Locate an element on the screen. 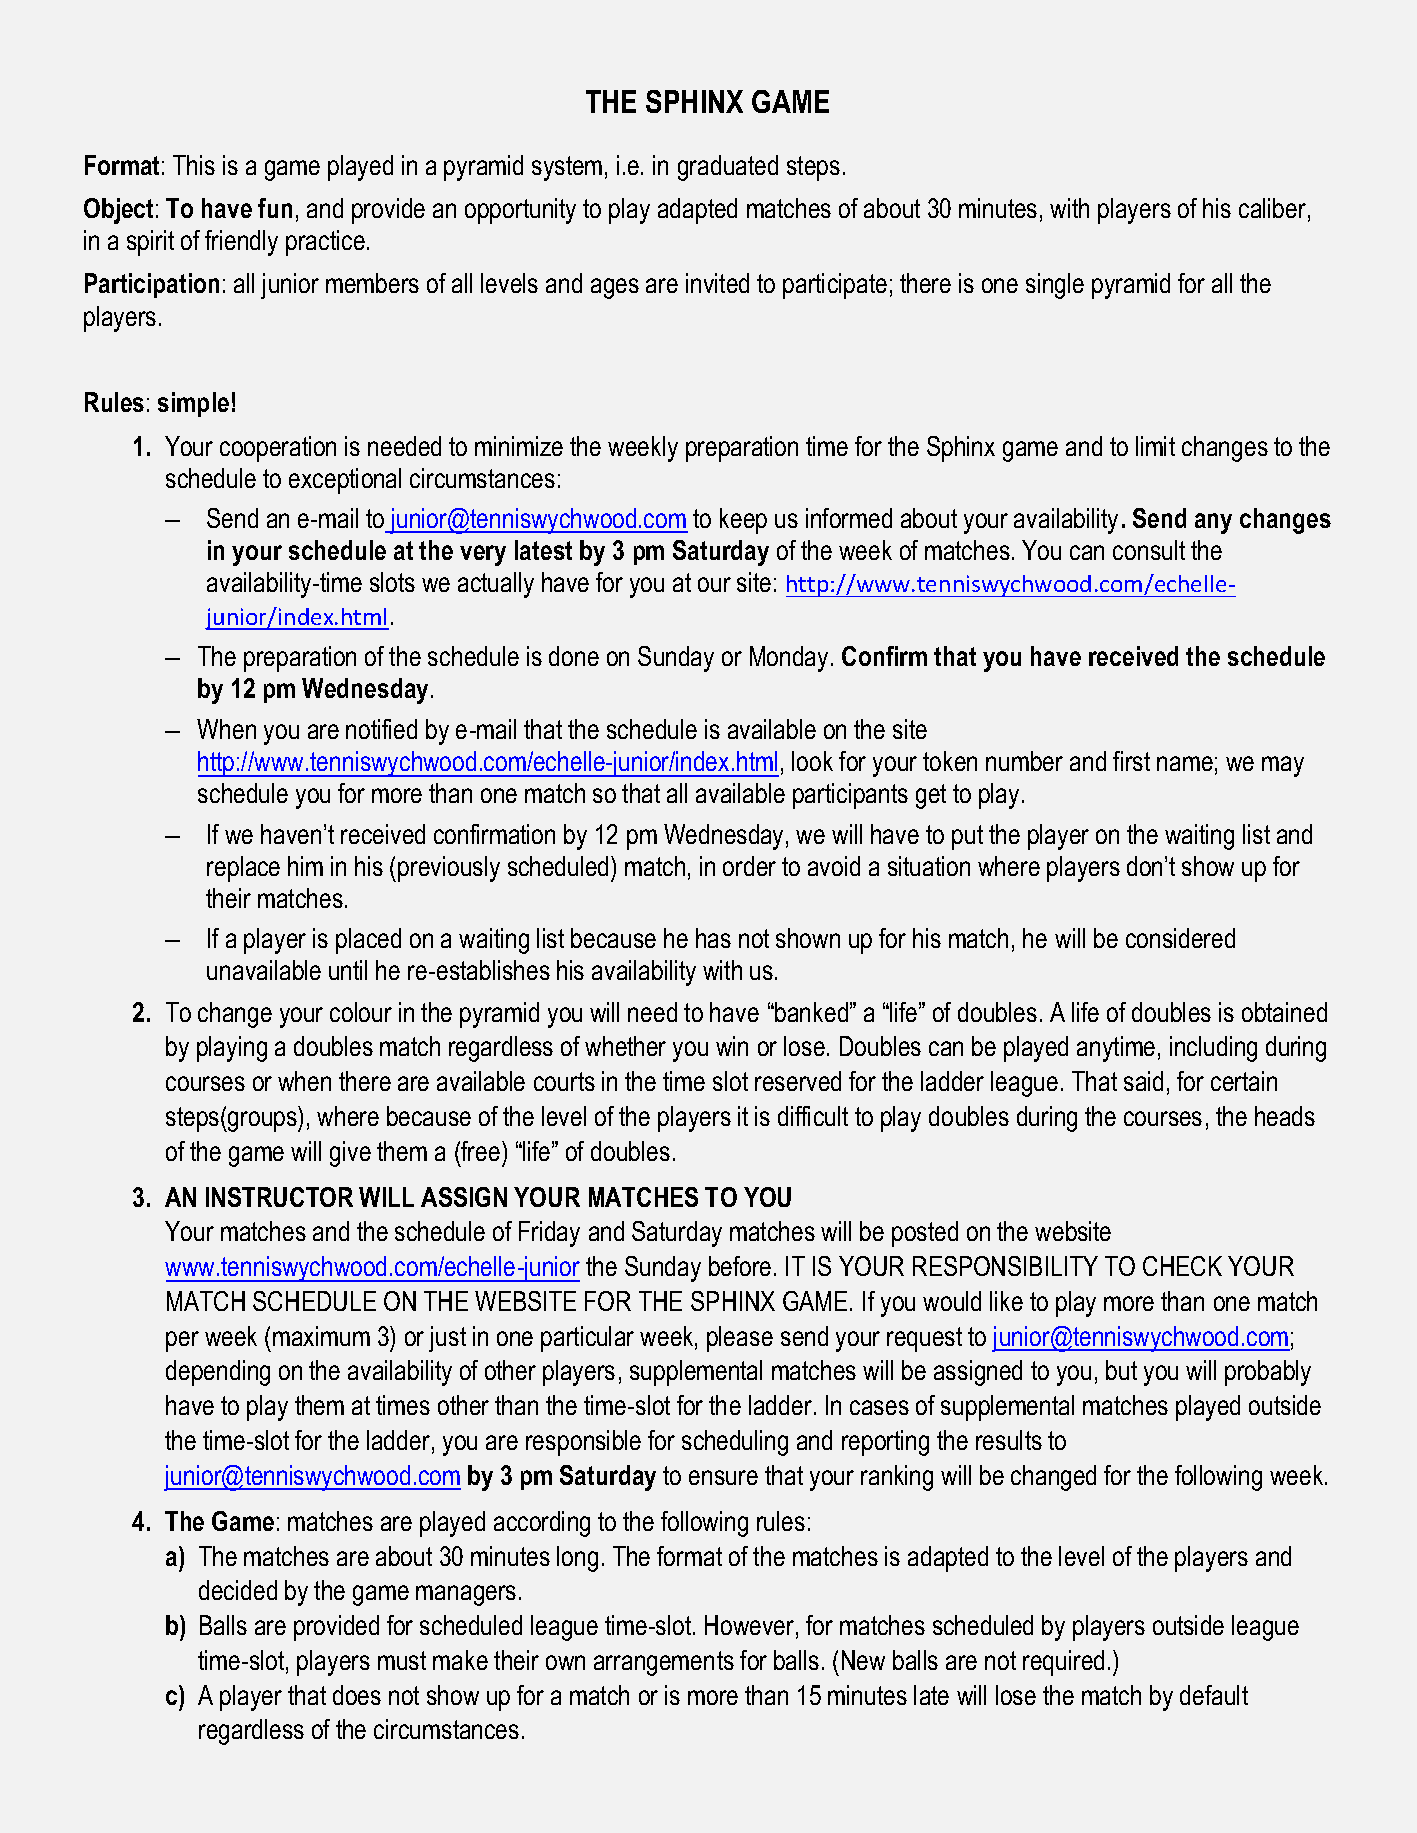 Image resolution: width=1417 pixels, height=1833 pixels. CHECK is located at coordinates (1182, 1266).
